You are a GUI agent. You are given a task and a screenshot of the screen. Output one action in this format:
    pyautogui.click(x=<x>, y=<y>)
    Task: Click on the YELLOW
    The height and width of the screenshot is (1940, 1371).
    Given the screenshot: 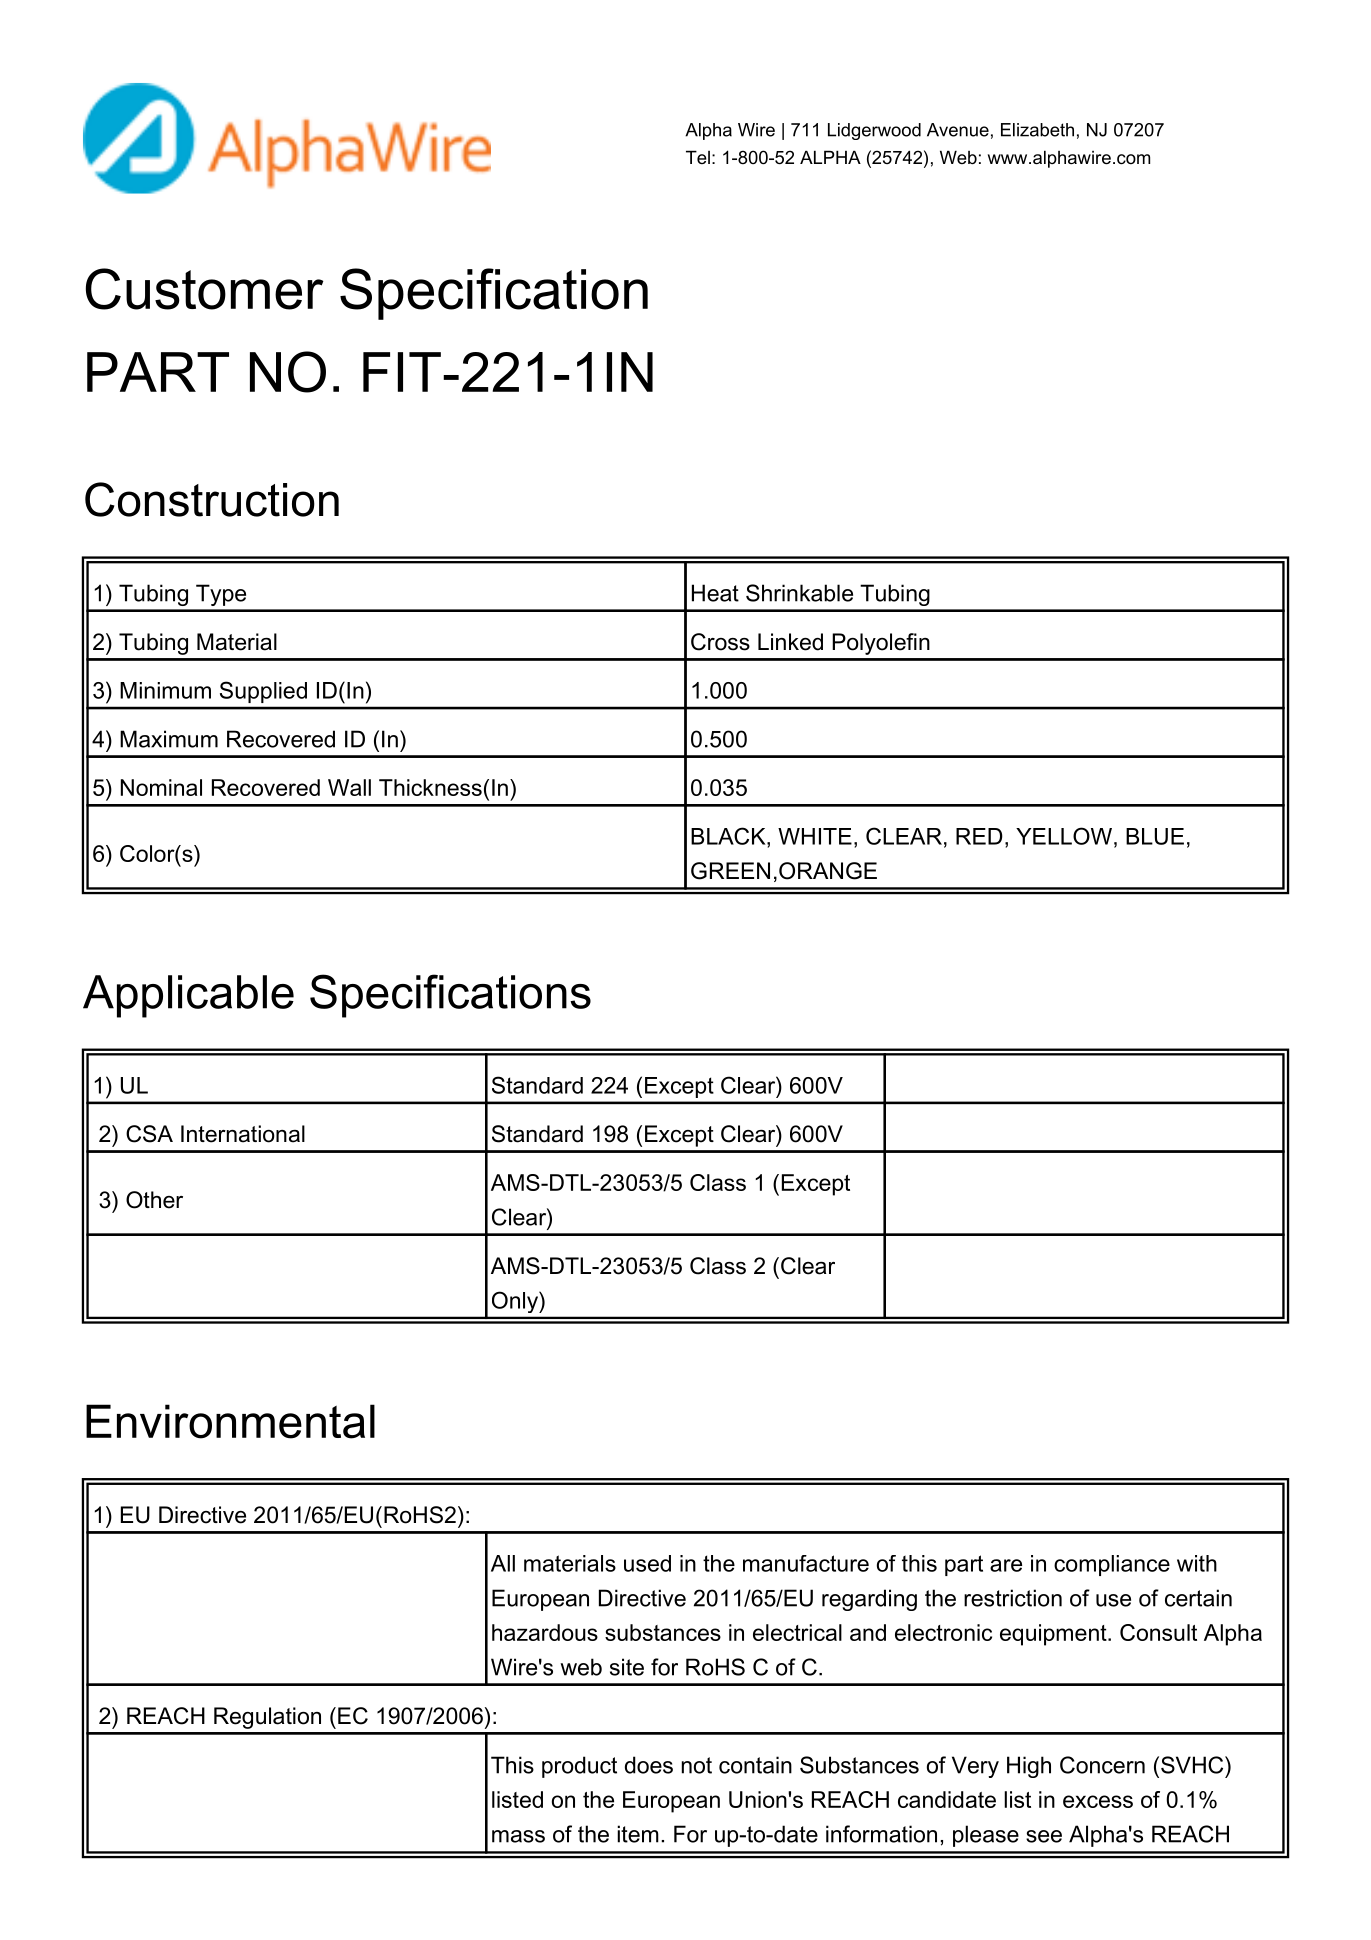 What is the action you would take?
    pyautogui.click(x=1064, y=836)
